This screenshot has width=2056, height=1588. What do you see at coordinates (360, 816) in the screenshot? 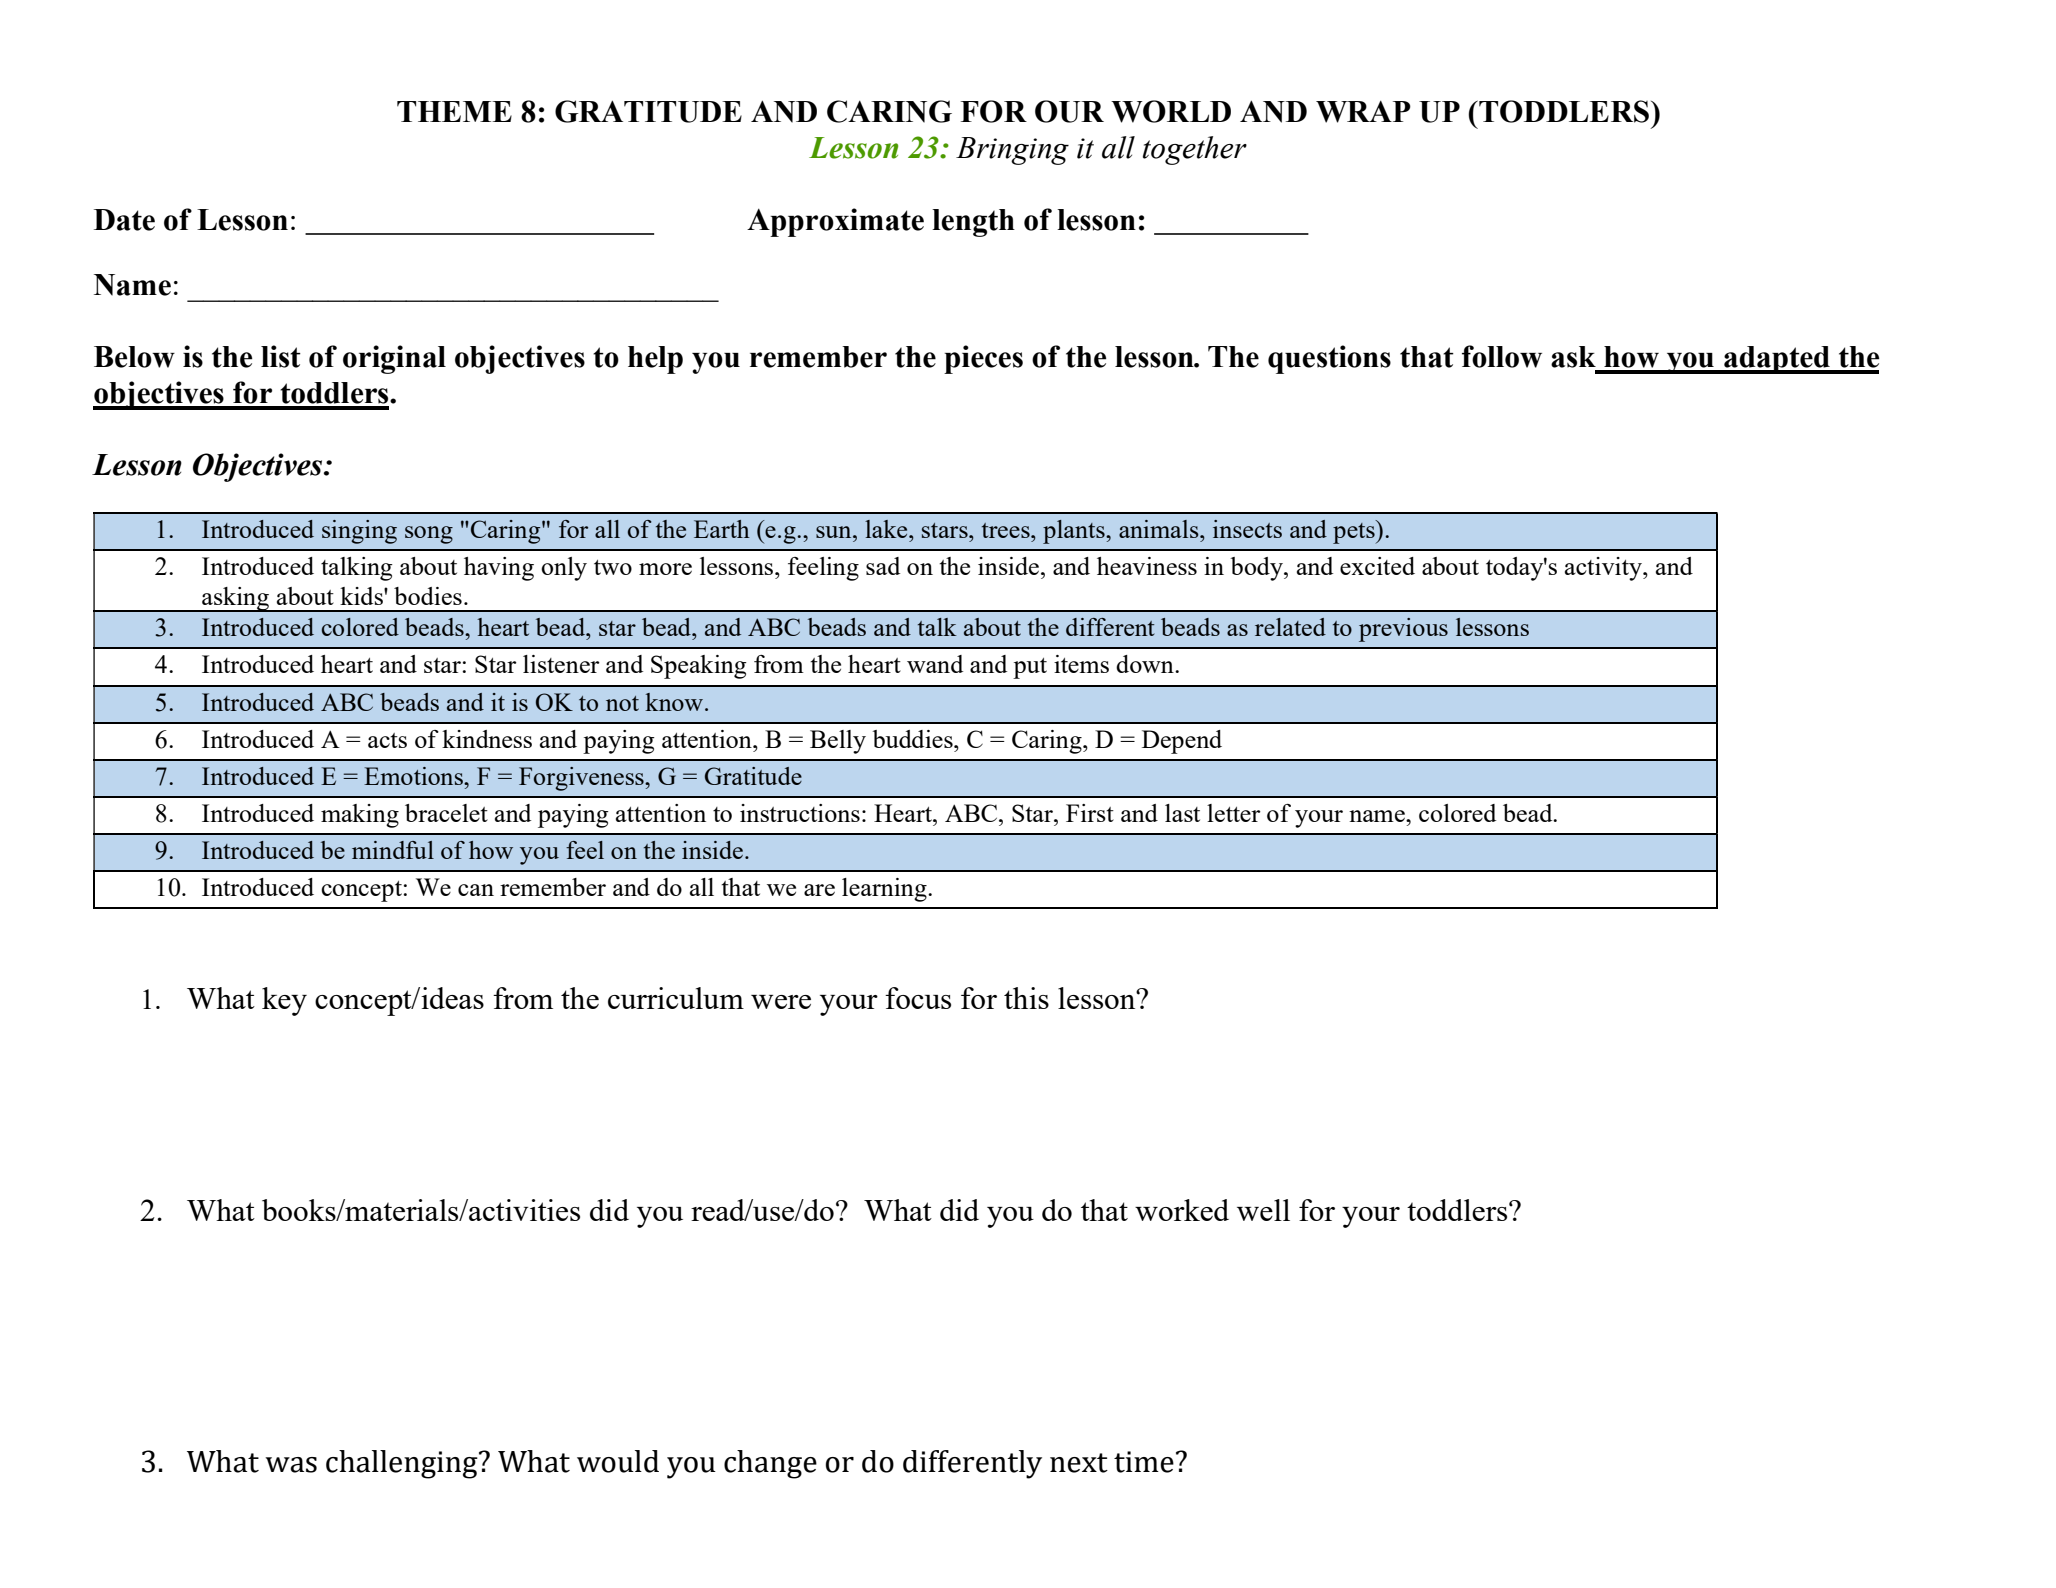
I see `making` at bounding box center [360, 816].
